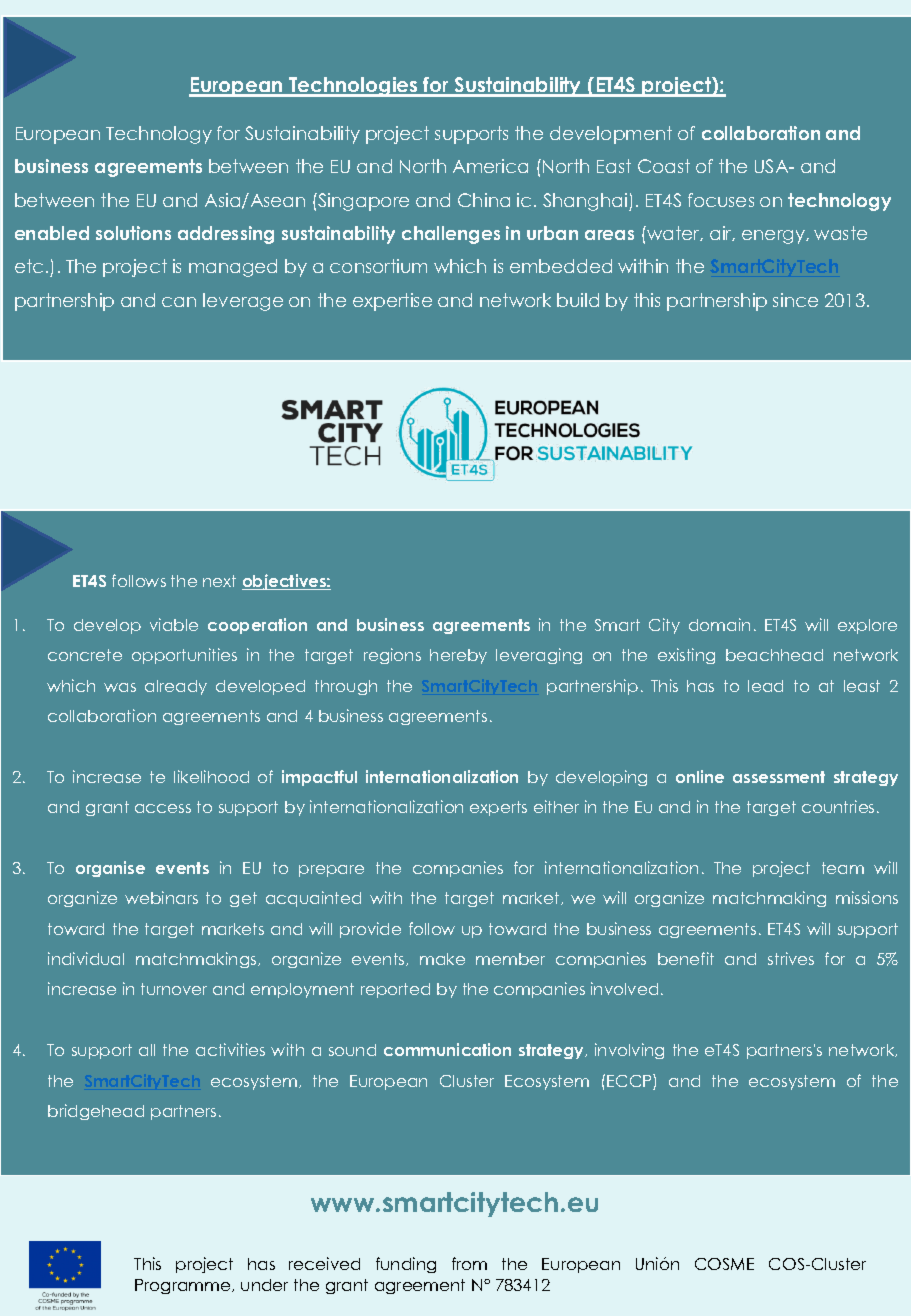 This image has width=911, height=1316. Describe the element at coordinates (721, 200) in the image. I see `focuses` at that location.
